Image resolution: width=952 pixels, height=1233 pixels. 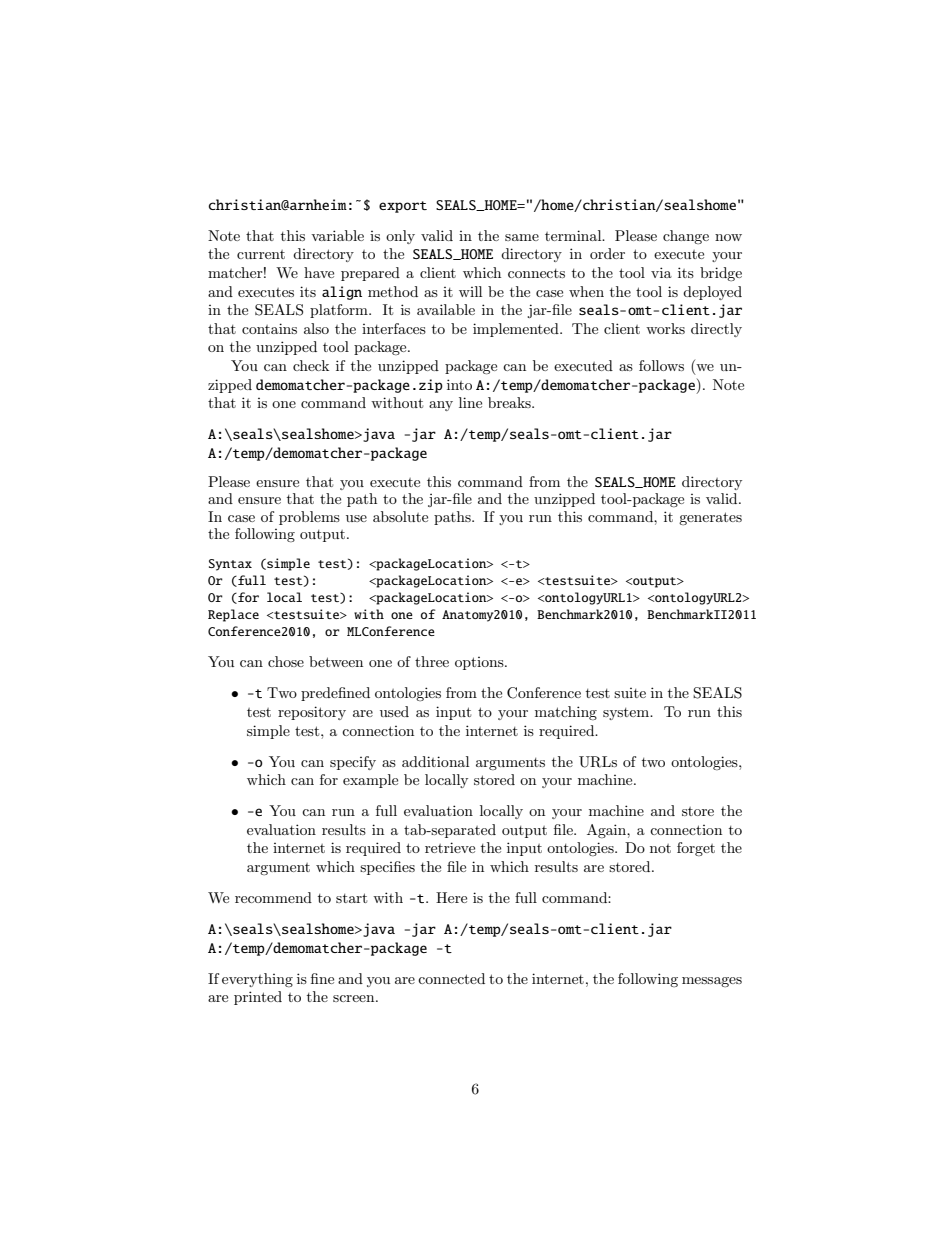 I want to click on current, so click(x=261, y=254).
